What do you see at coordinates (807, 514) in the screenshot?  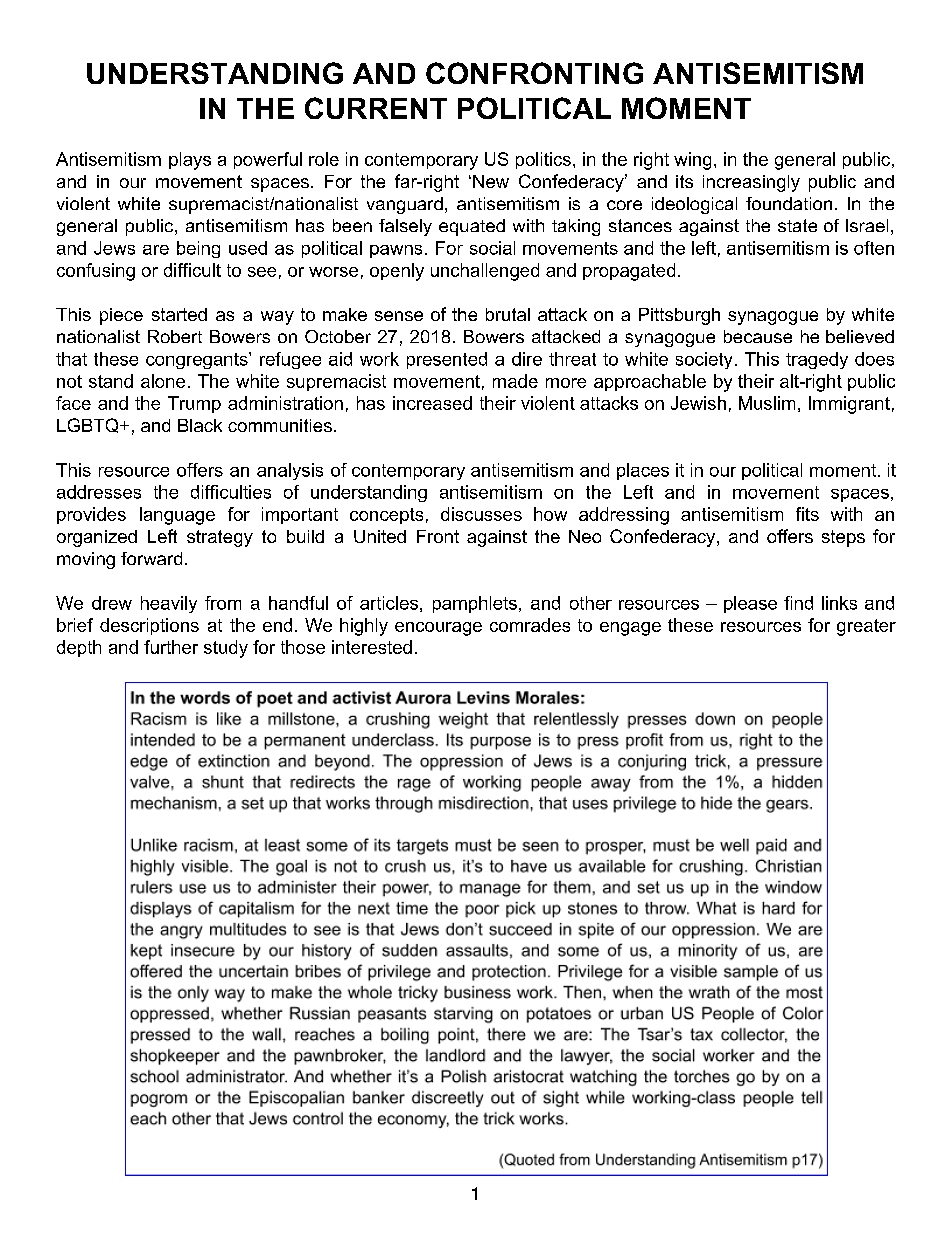 I see `fits` at bounding box center [807, 514].
